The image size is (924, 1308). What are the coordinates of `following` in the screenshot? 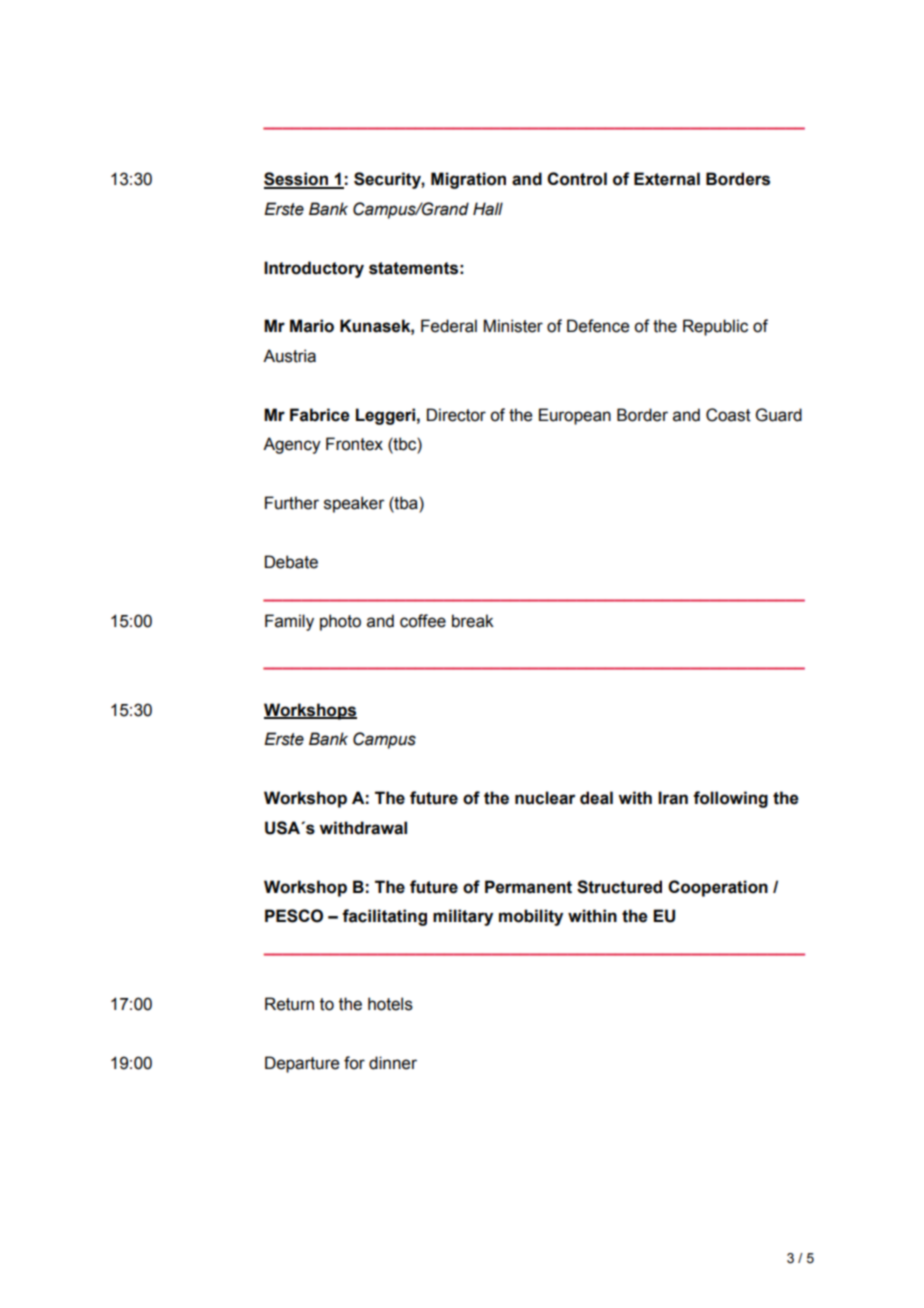 It's located at (730, 799).
